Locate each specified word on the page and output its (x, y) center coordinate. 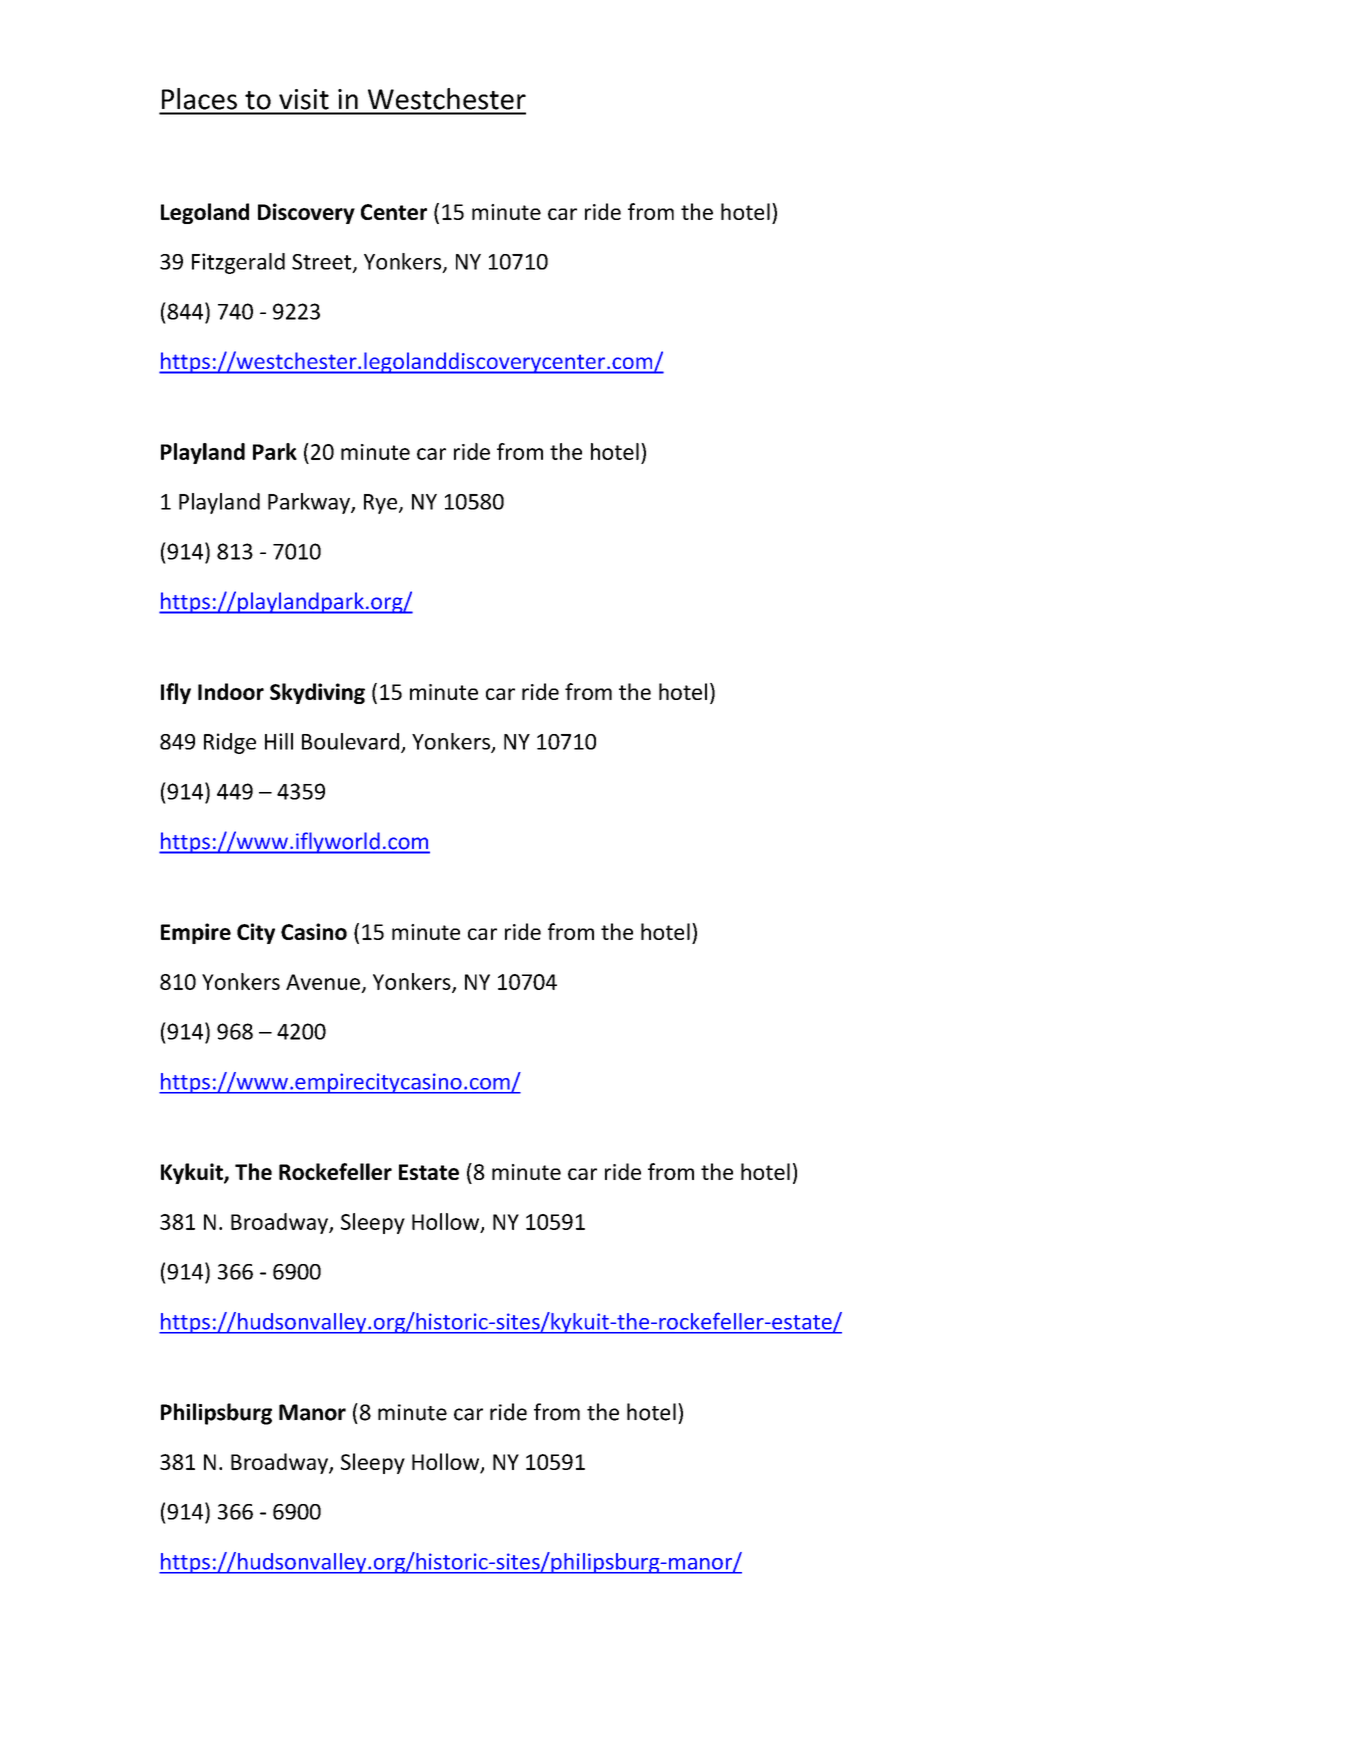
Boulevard (350, 741)
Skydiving (317, 693)
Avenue (323, 982)
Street (323, 263)
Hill (279, 741)
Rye (382, 504)
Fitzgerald (238, 263)
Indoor (231, 691)
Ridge (230, 743)
